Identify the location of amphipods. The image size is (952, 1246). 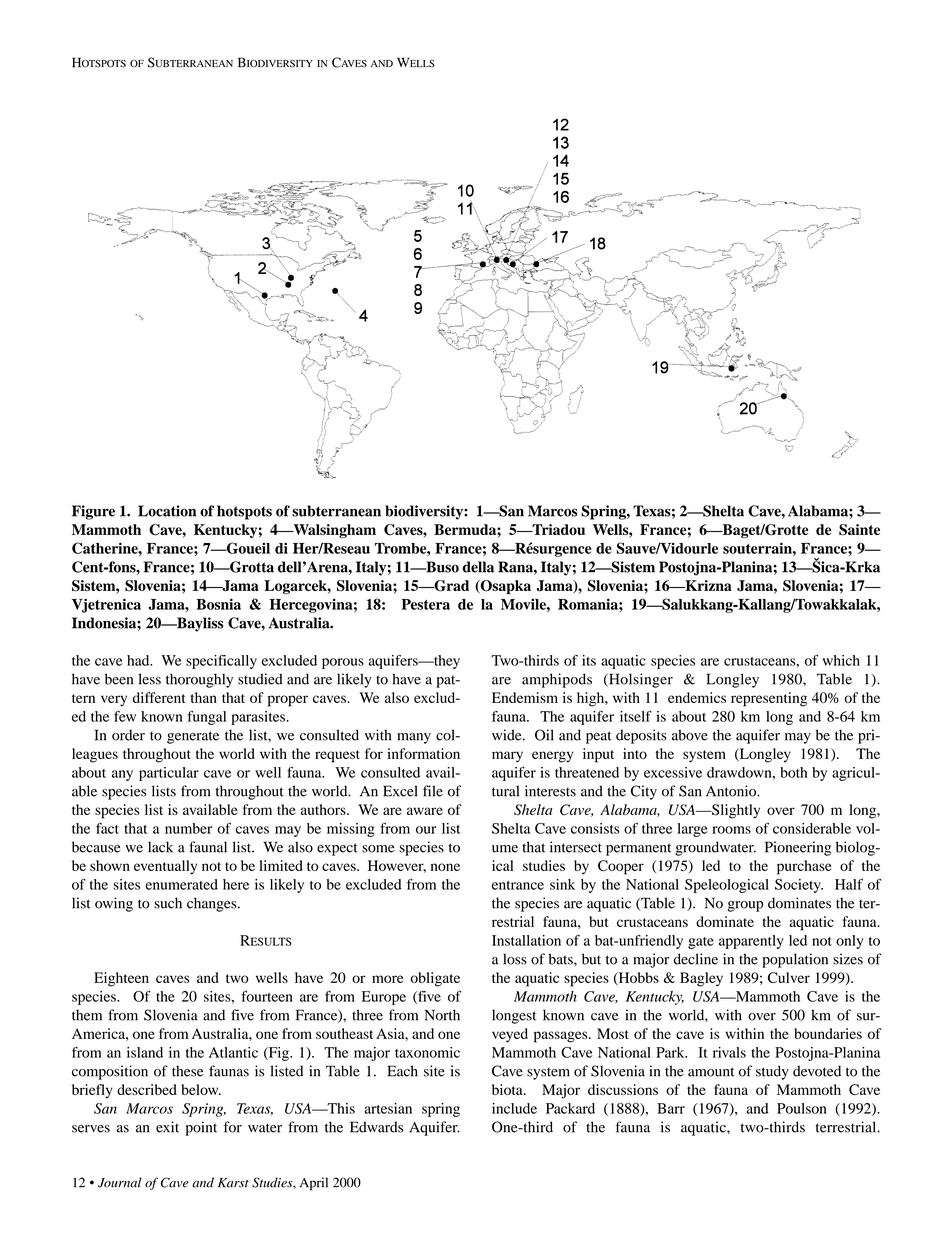
(557, 680).
